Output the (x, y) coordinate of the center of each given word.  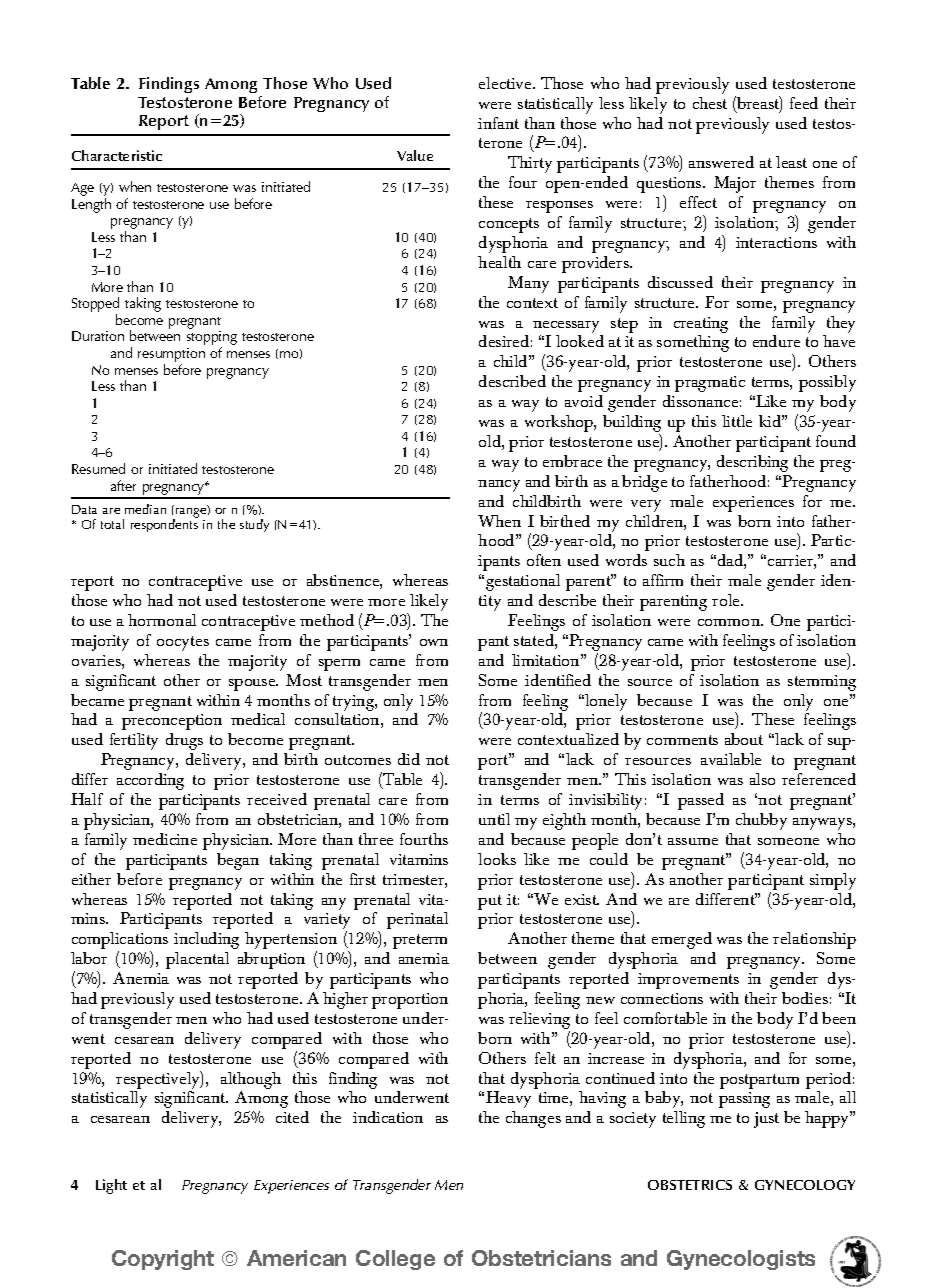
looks (497, 859)
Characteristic (117, 155)
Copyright (163, 1260)
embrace (572, 461)
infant (498, 123)
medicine (165, 839)
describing (752, 463)
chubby (761, 821)
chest (710, 103)
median (145, 509)
